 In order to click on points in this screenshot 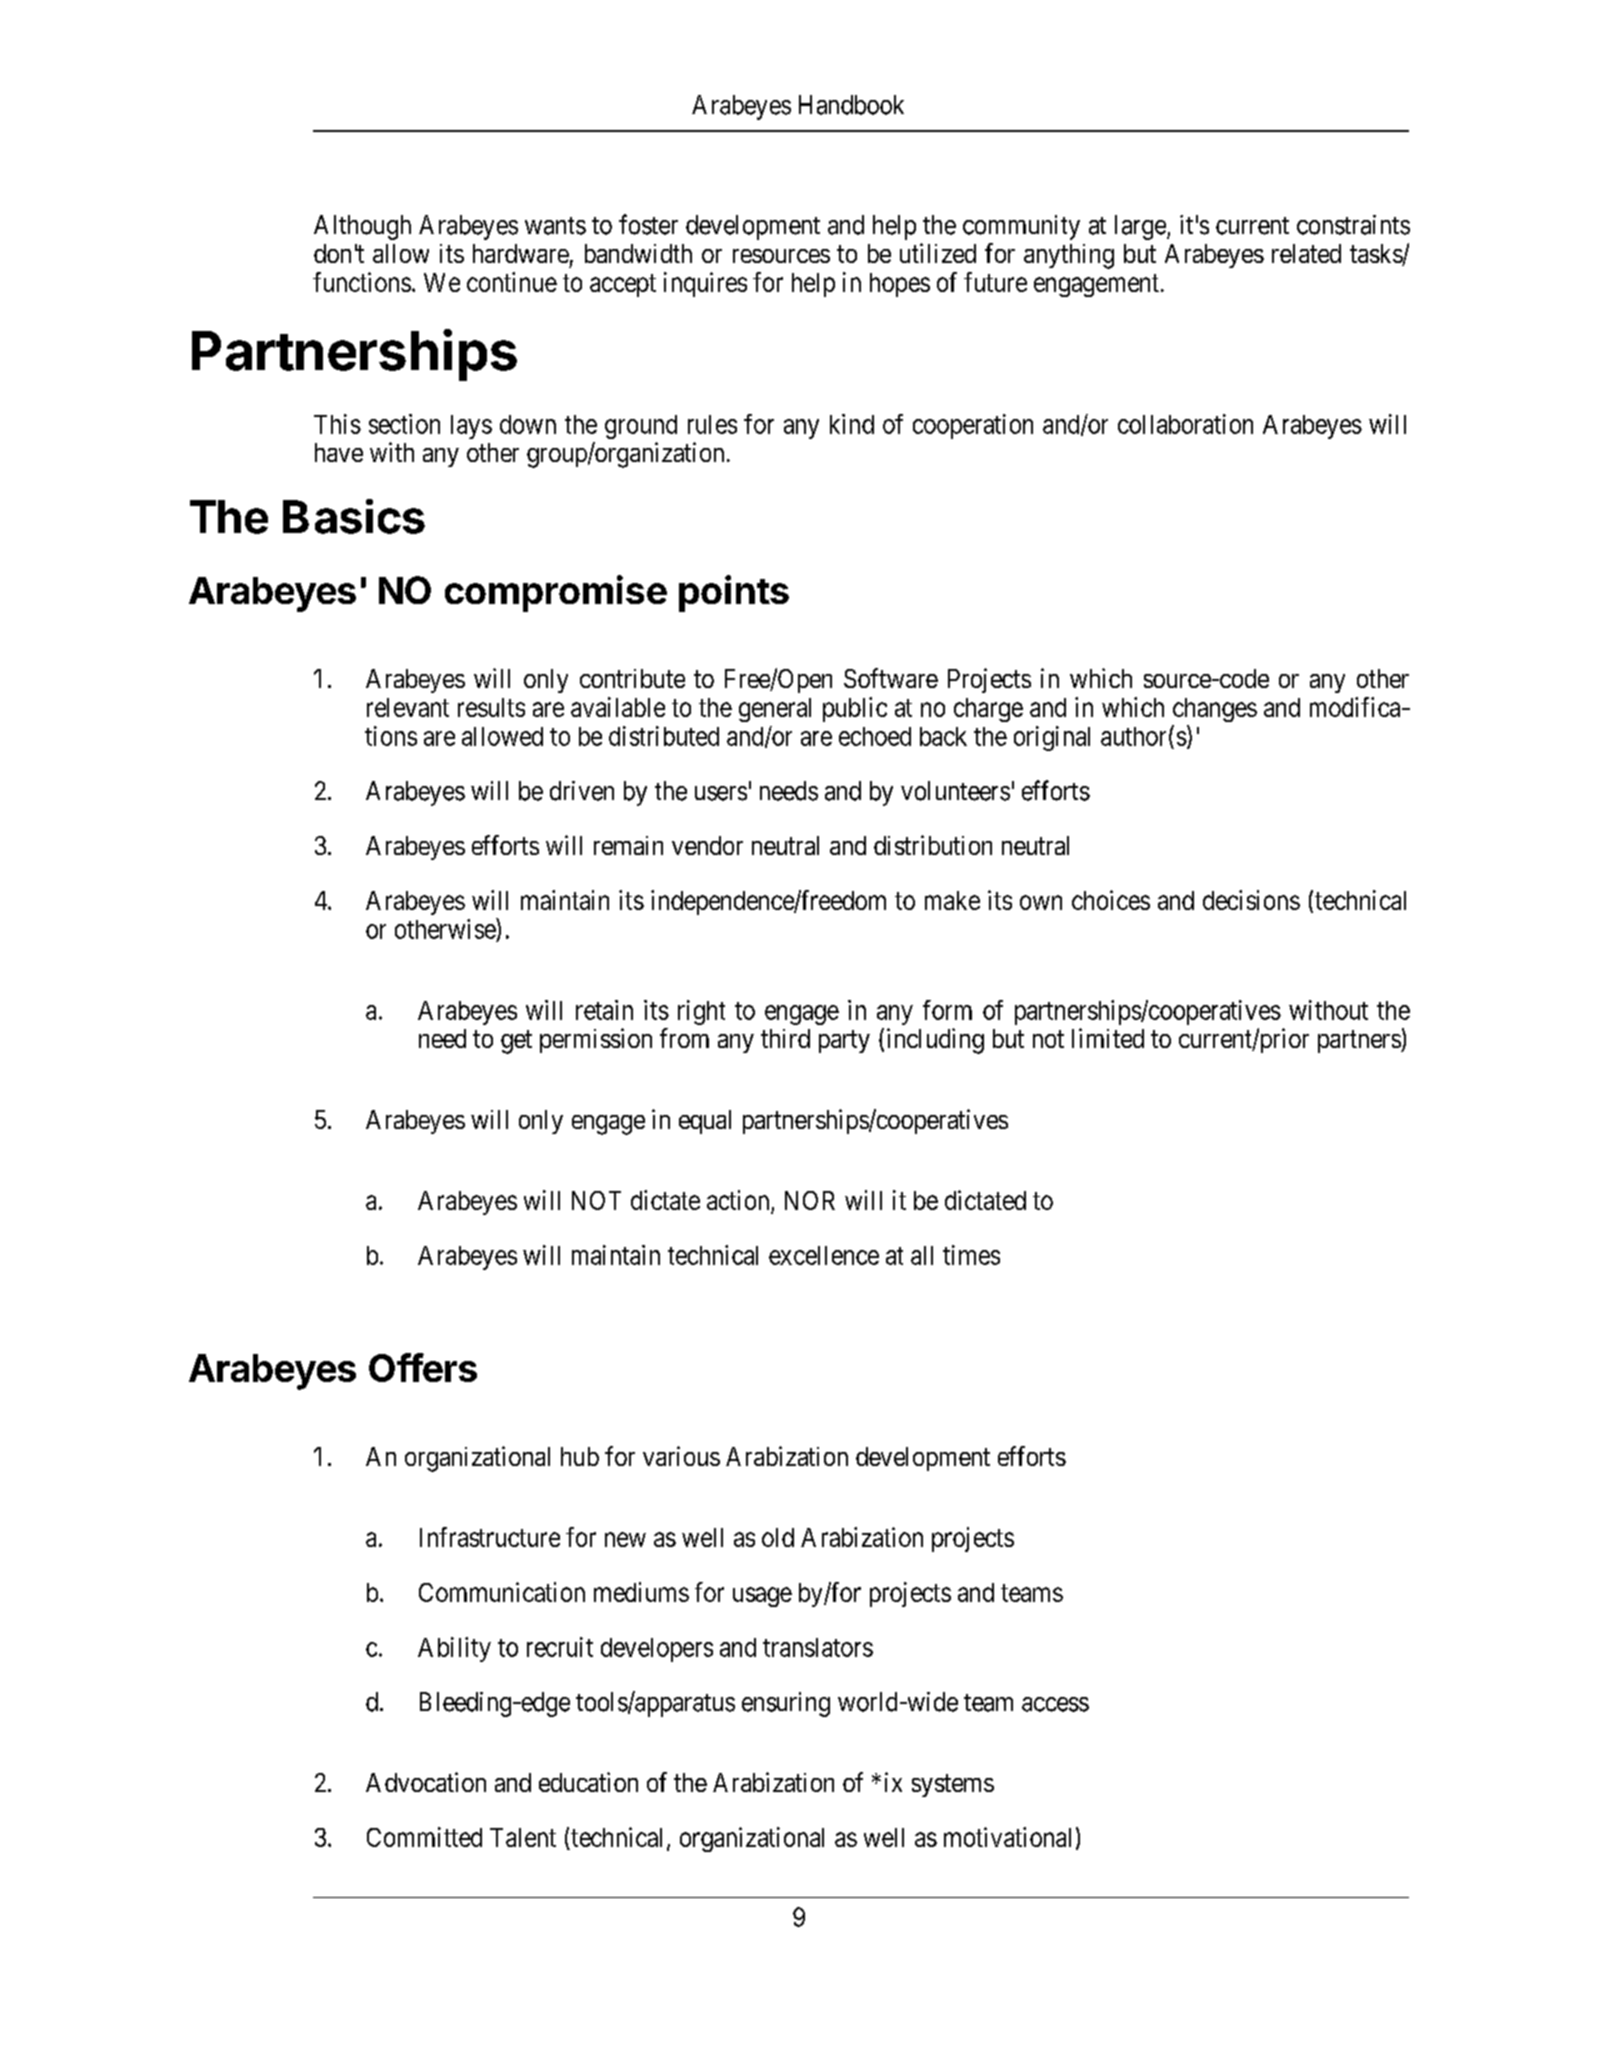, I will do `click(734, 593)`.
